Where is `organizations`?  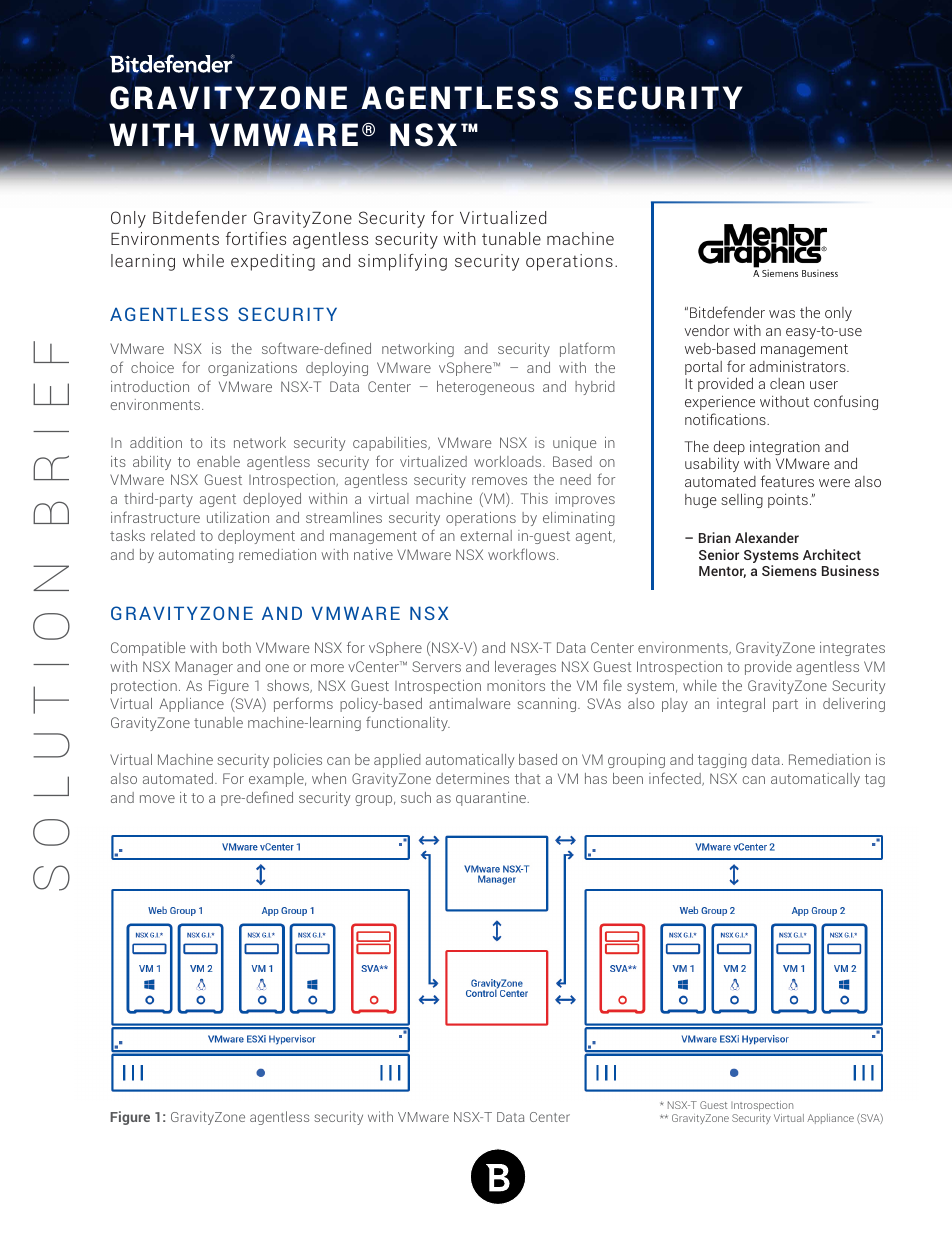
organizations is located at coordinates (252, 369).
